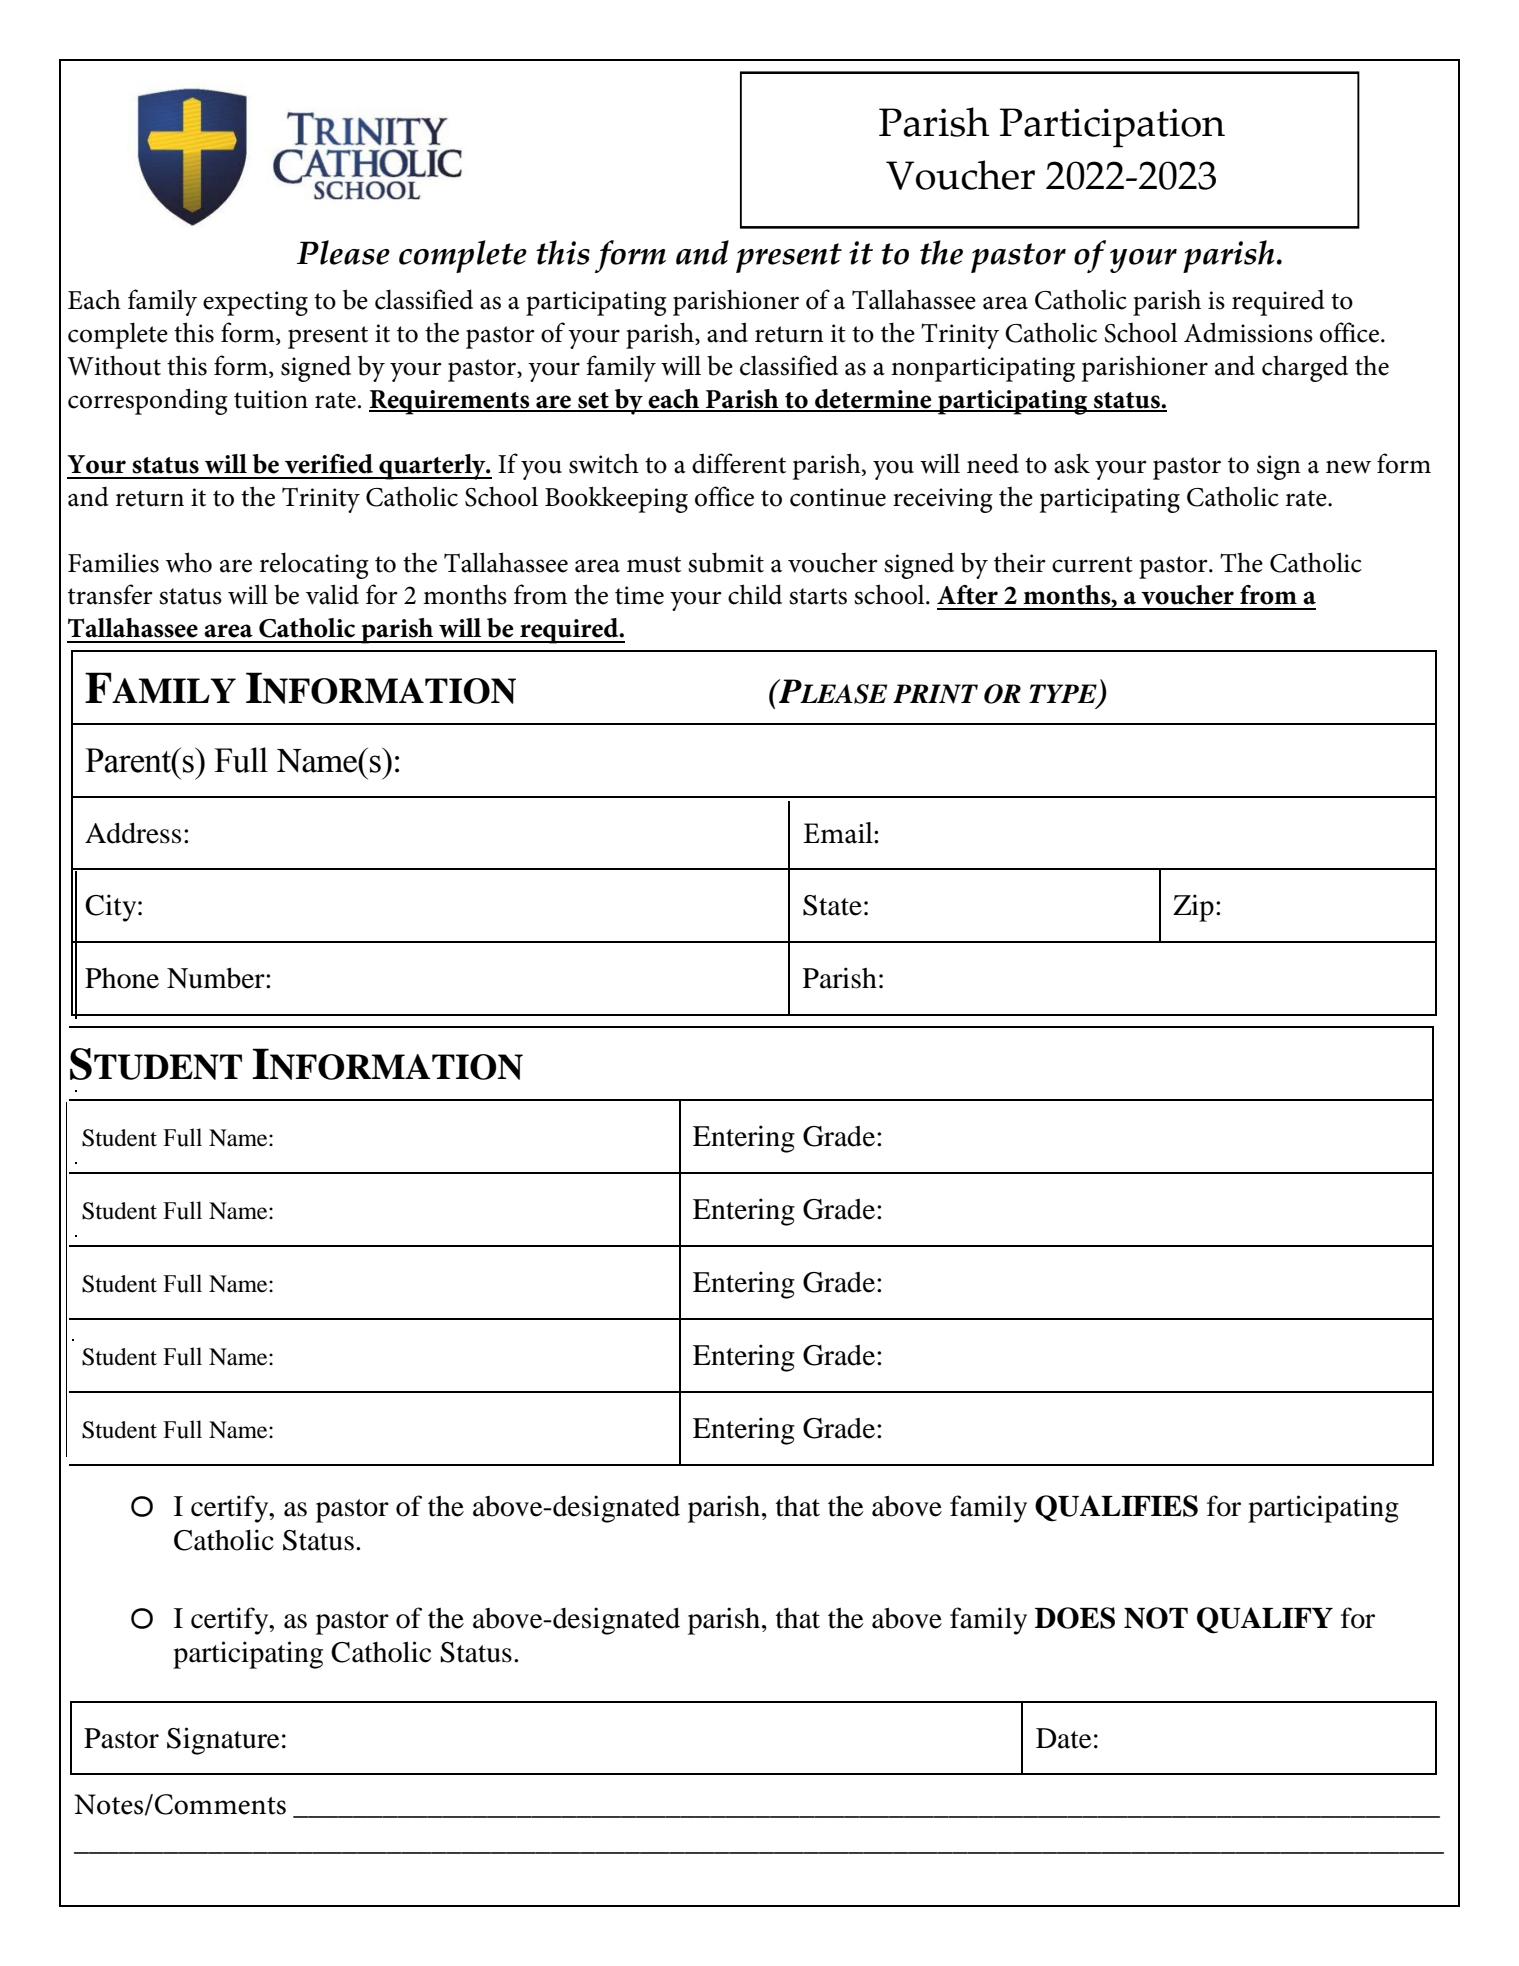 The height and width of the page is (1966, 1519). What do you see at coordinates (1265, 1620) in the page?
I see `QUALIFY` at bounding box center [1265, 1620].
